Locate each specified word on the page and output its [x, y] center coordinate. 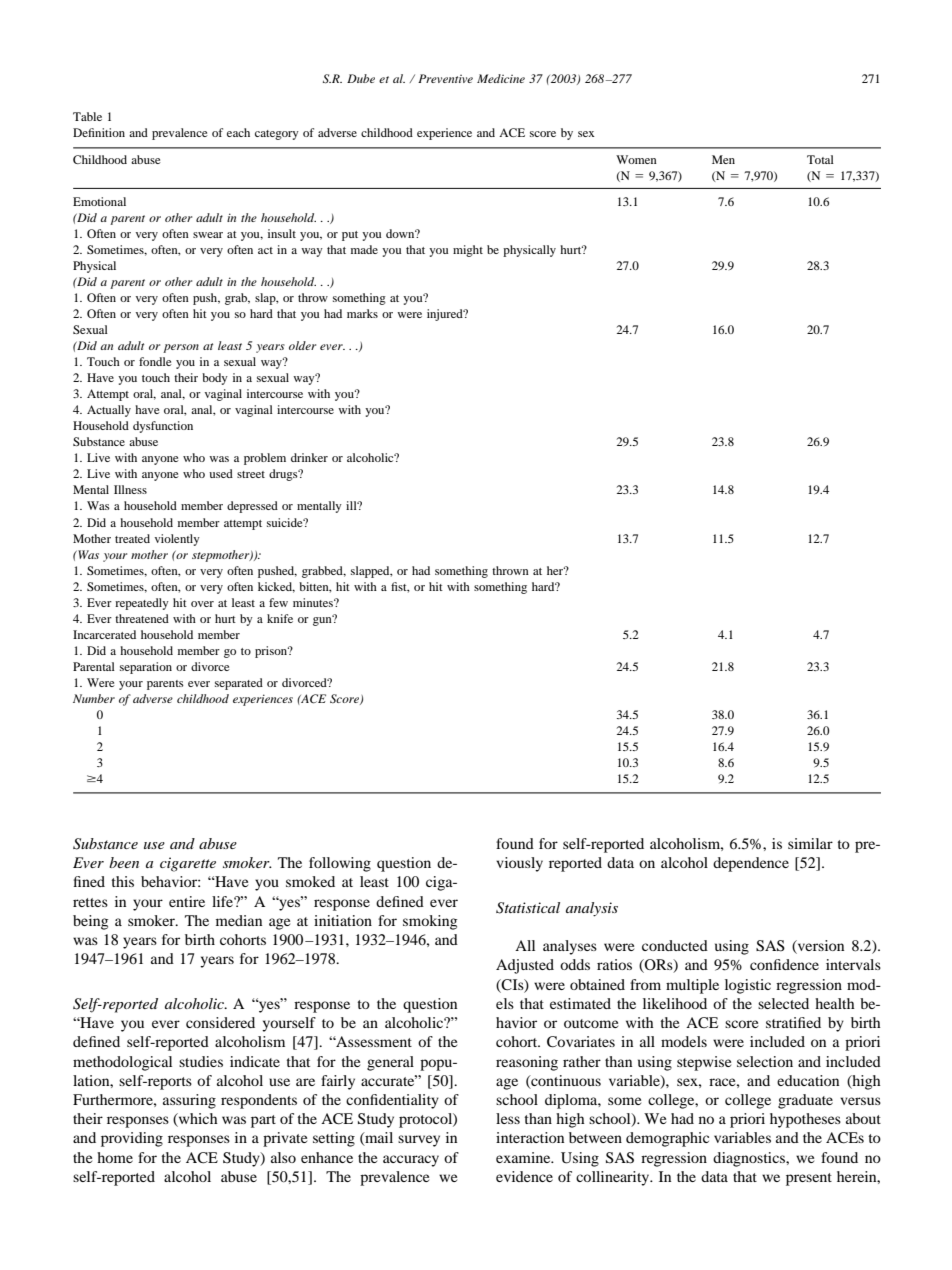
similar [810, 843]
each [238, 132]
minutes [314, 602]
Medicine [501, 78]
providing [132, 1139]
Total [820, 159]
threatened [142, 618]
